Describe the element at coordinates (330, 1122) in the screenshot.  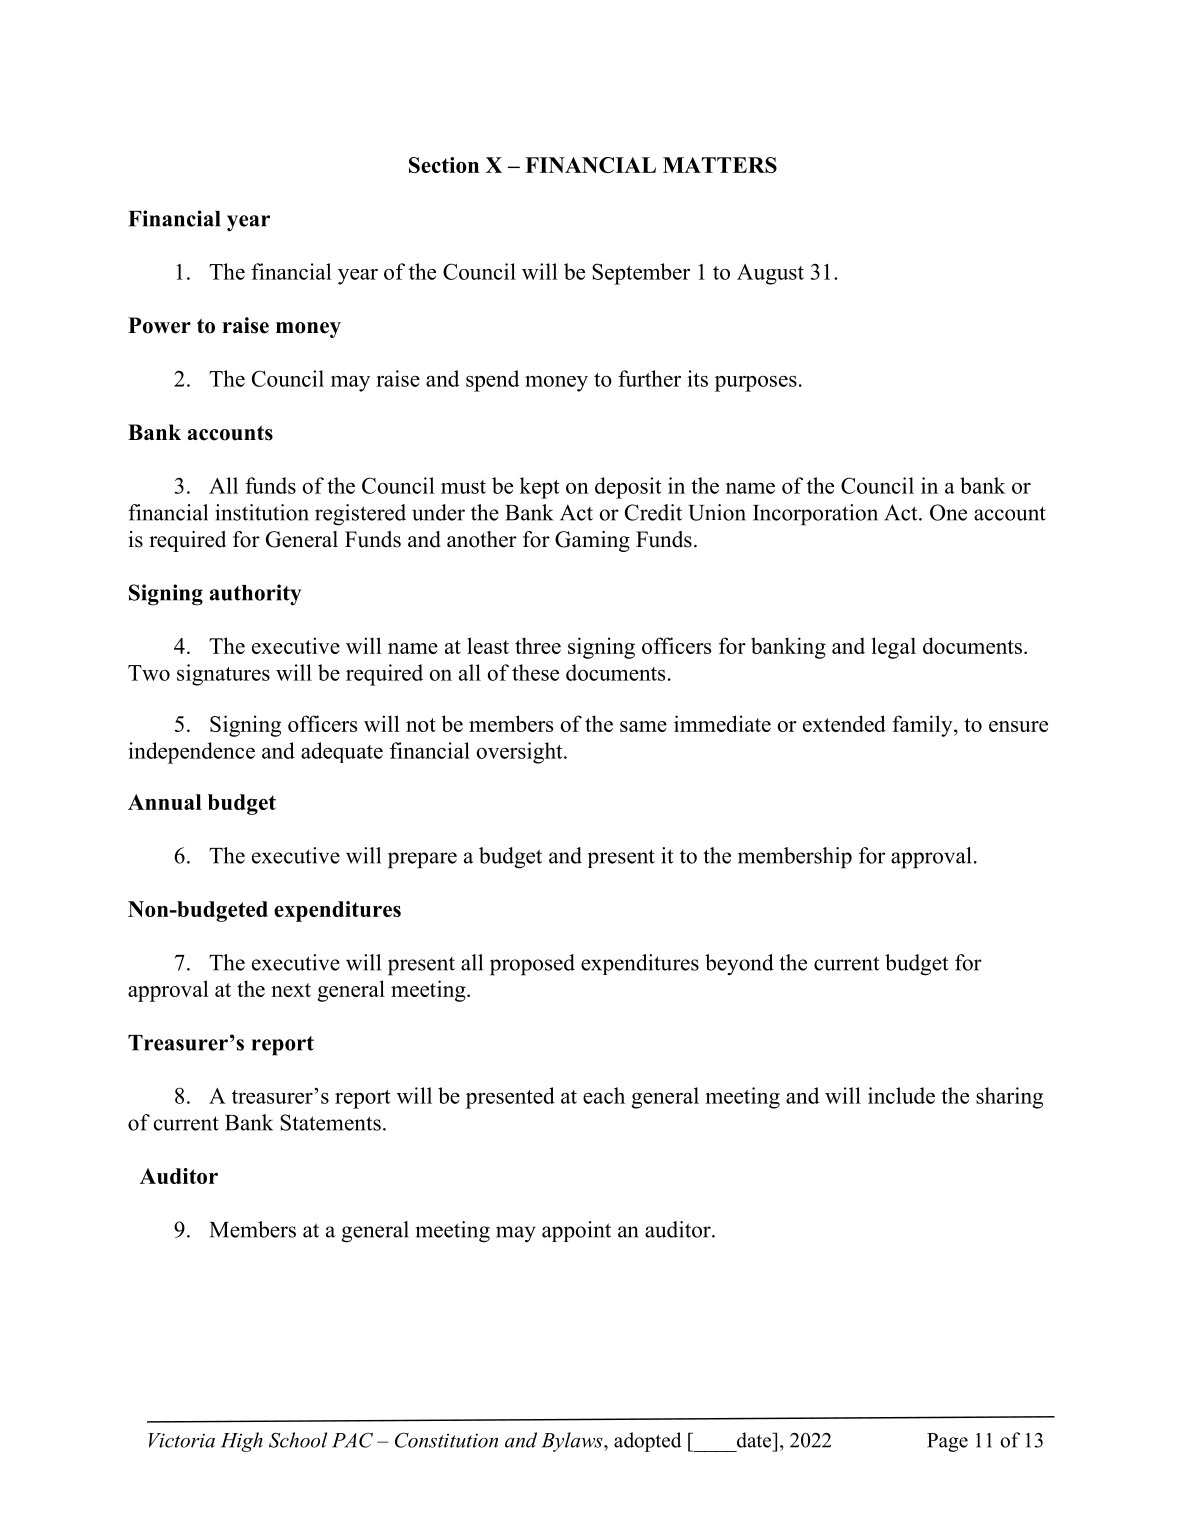
I see `Statements` at that location.
